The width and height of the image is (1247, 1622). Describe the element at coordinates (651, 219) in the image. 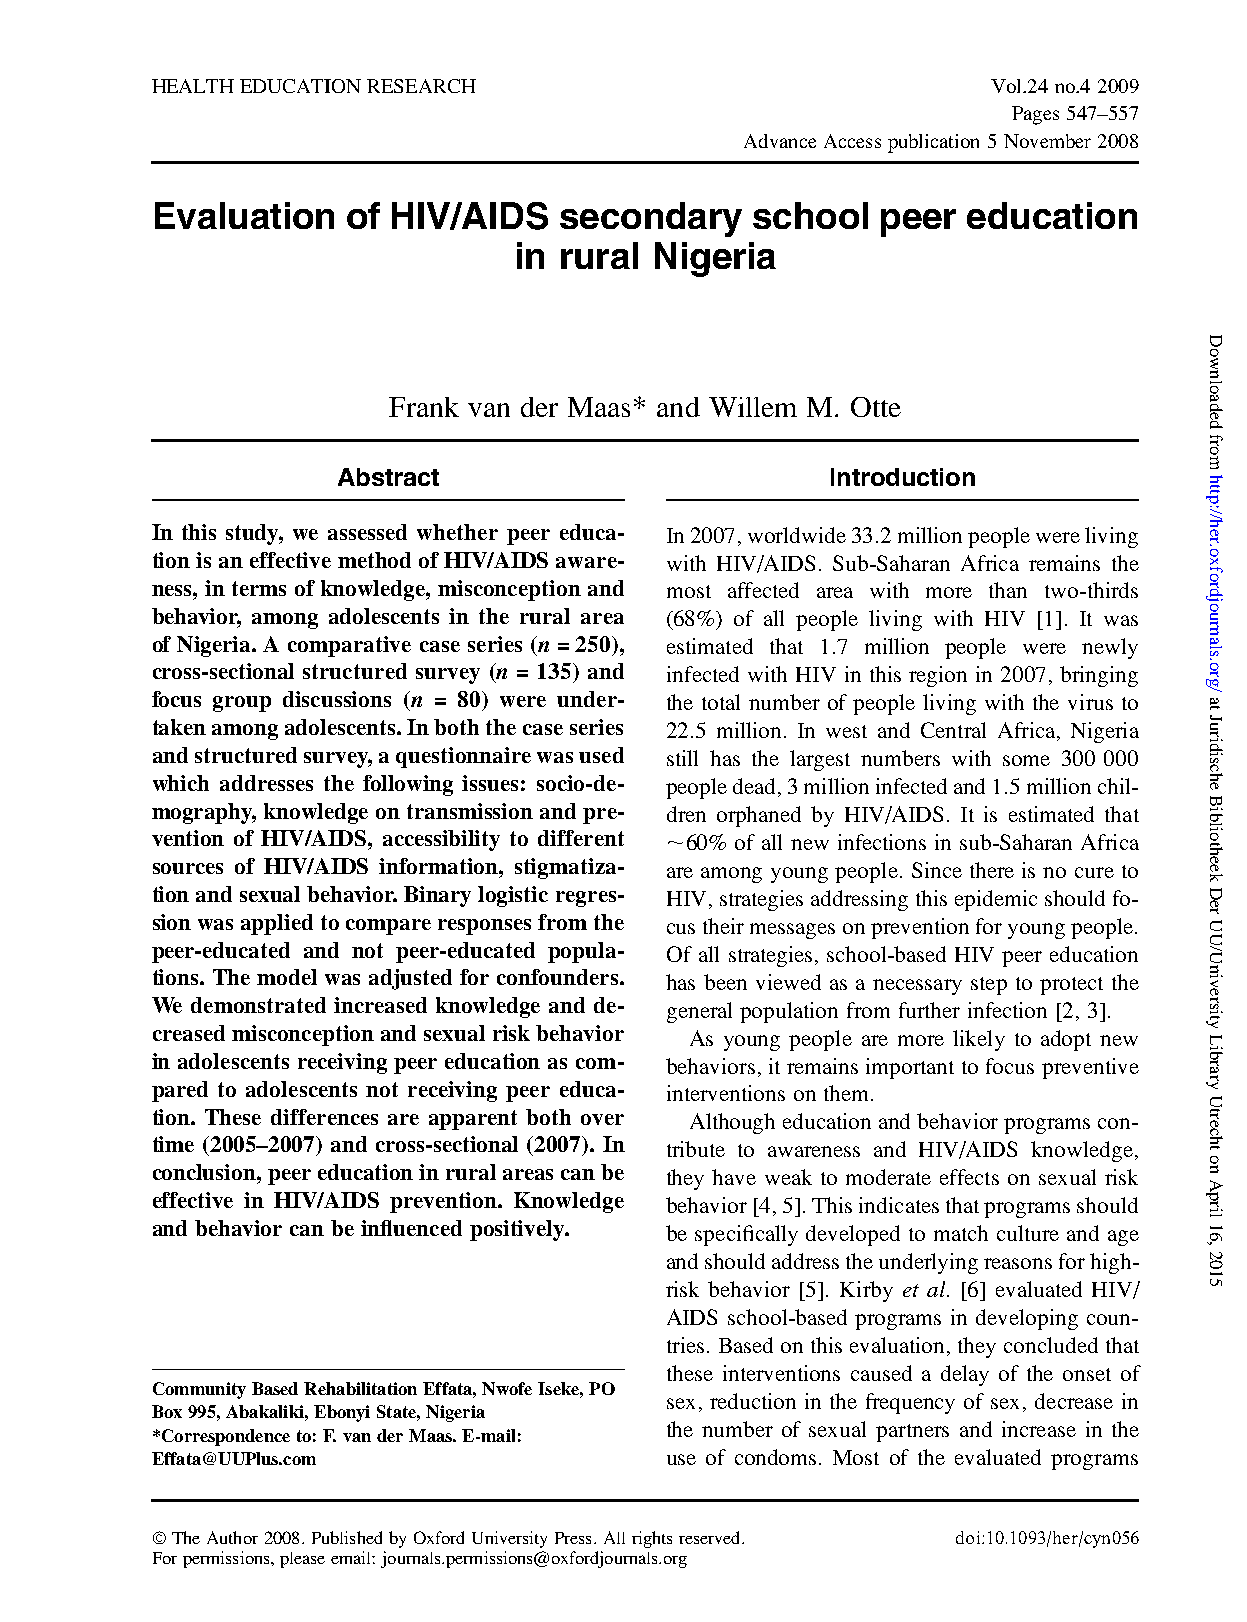

I see `secondary` at that location.
